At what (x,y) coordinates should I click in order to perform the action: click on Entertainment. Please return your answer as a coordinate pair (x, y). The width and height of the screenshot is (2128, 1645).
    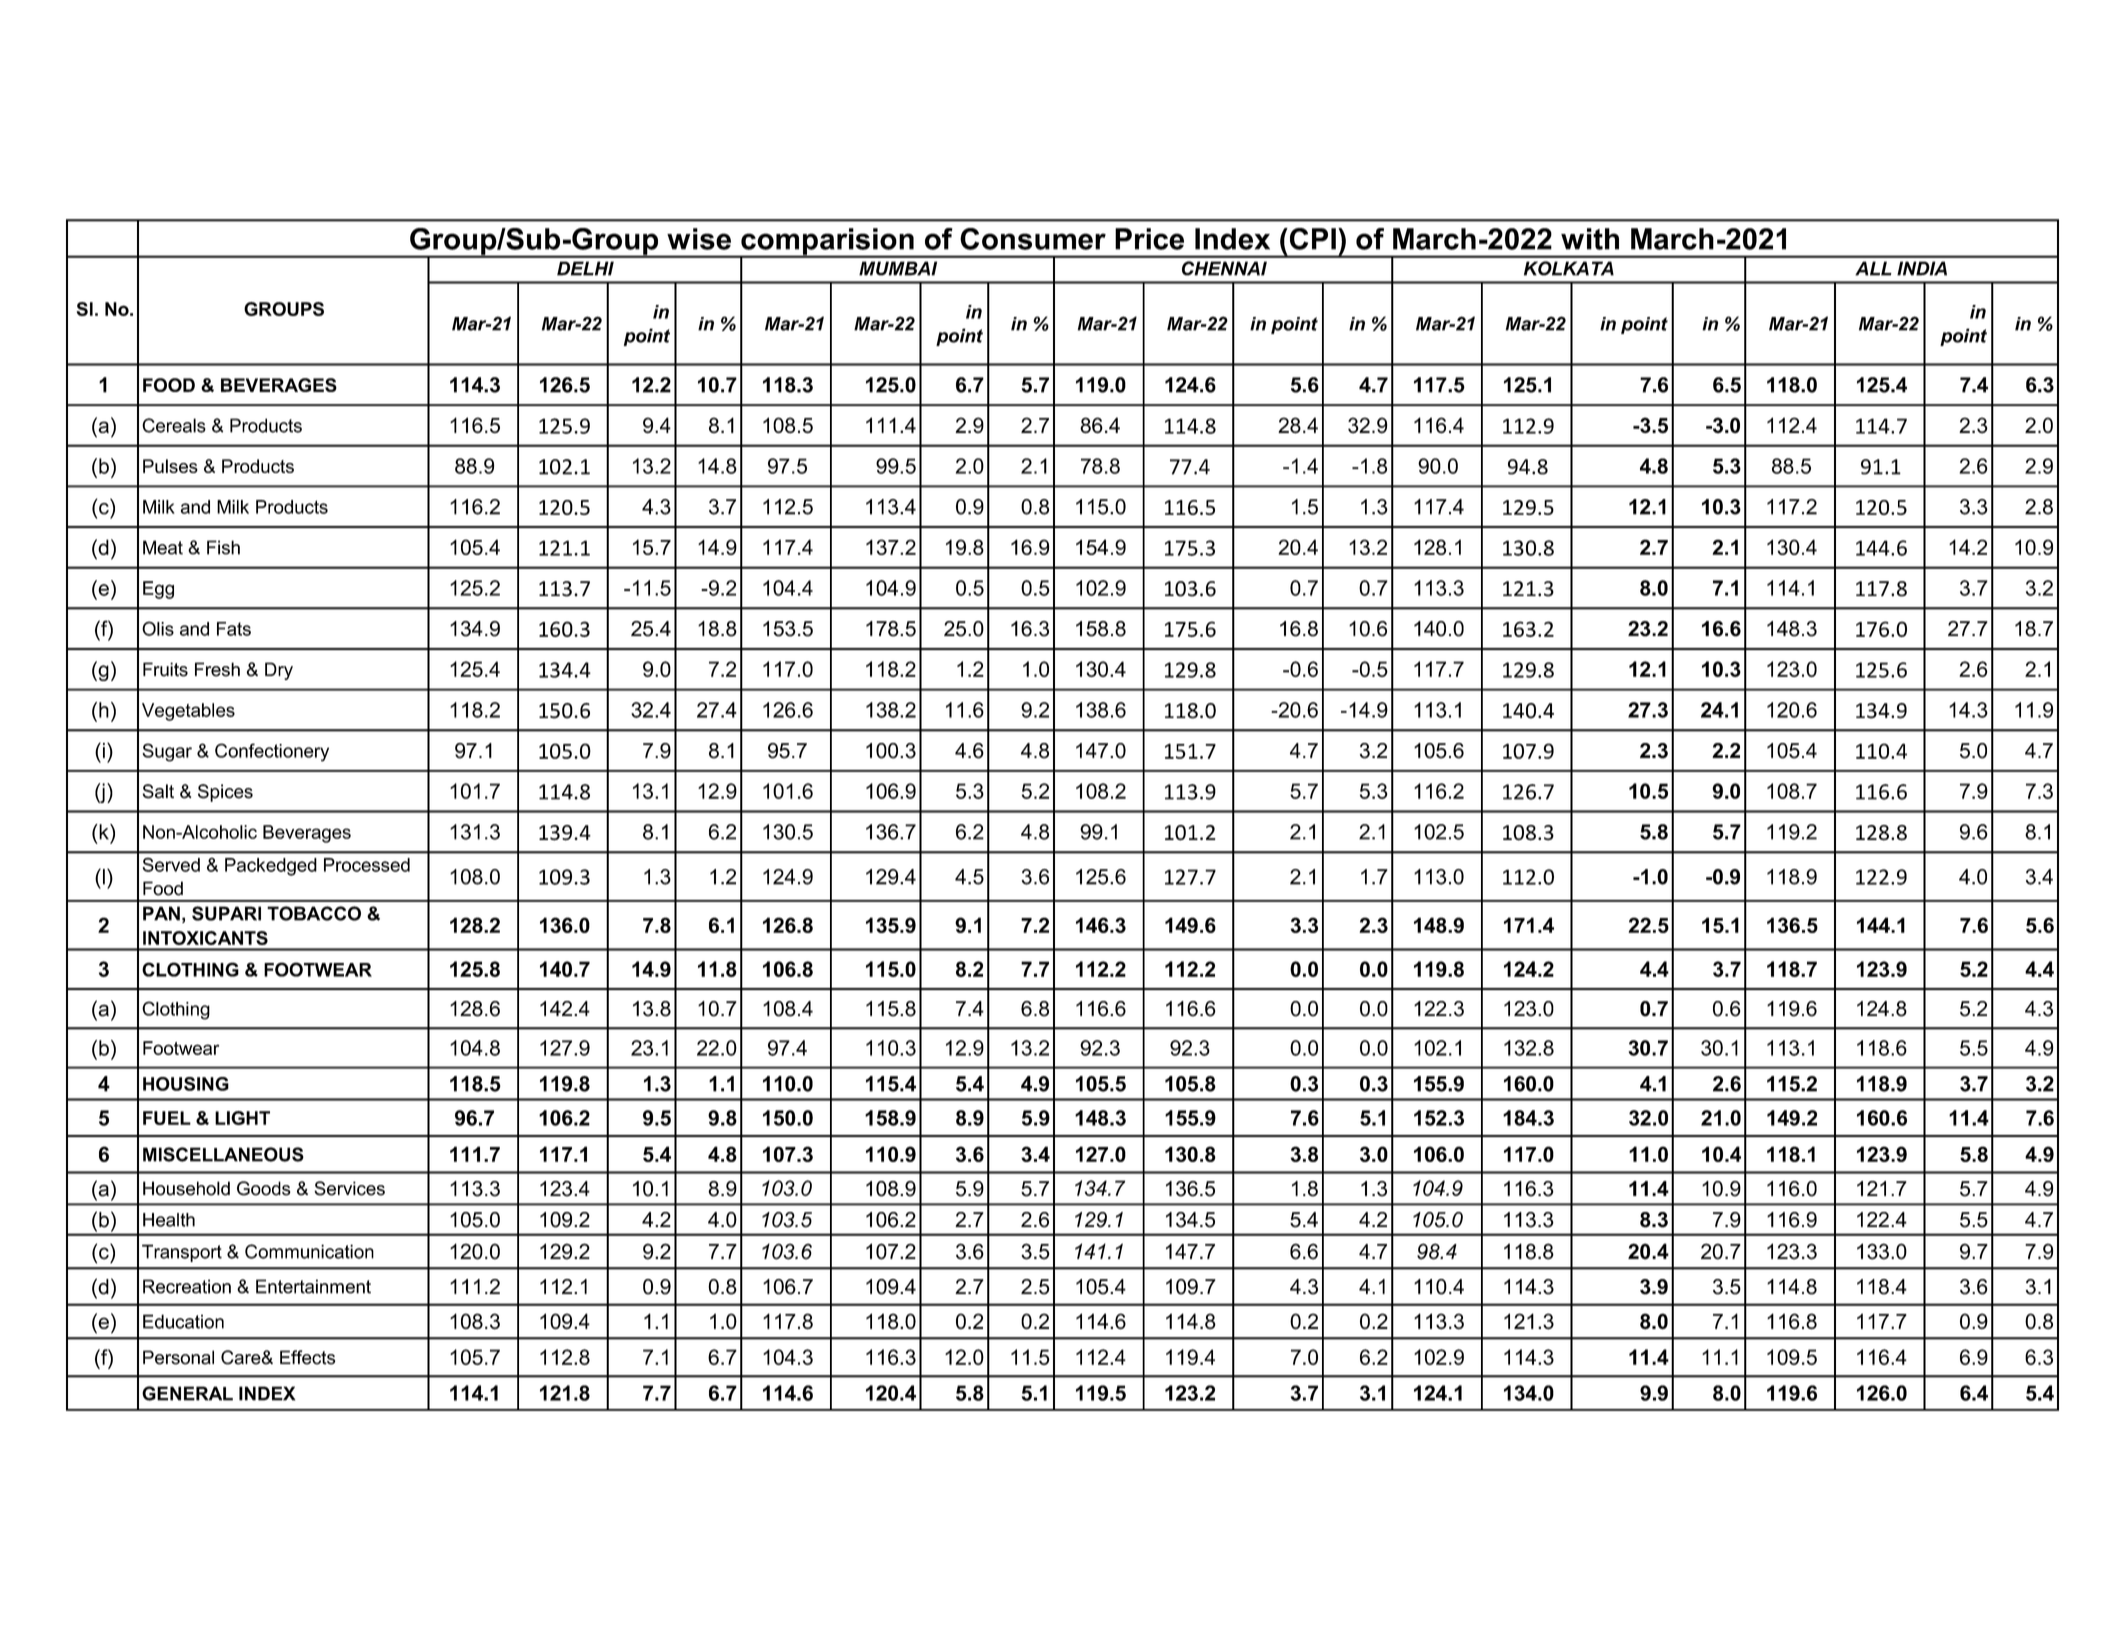
    Looking at the image, I should click on (313, 1286).
